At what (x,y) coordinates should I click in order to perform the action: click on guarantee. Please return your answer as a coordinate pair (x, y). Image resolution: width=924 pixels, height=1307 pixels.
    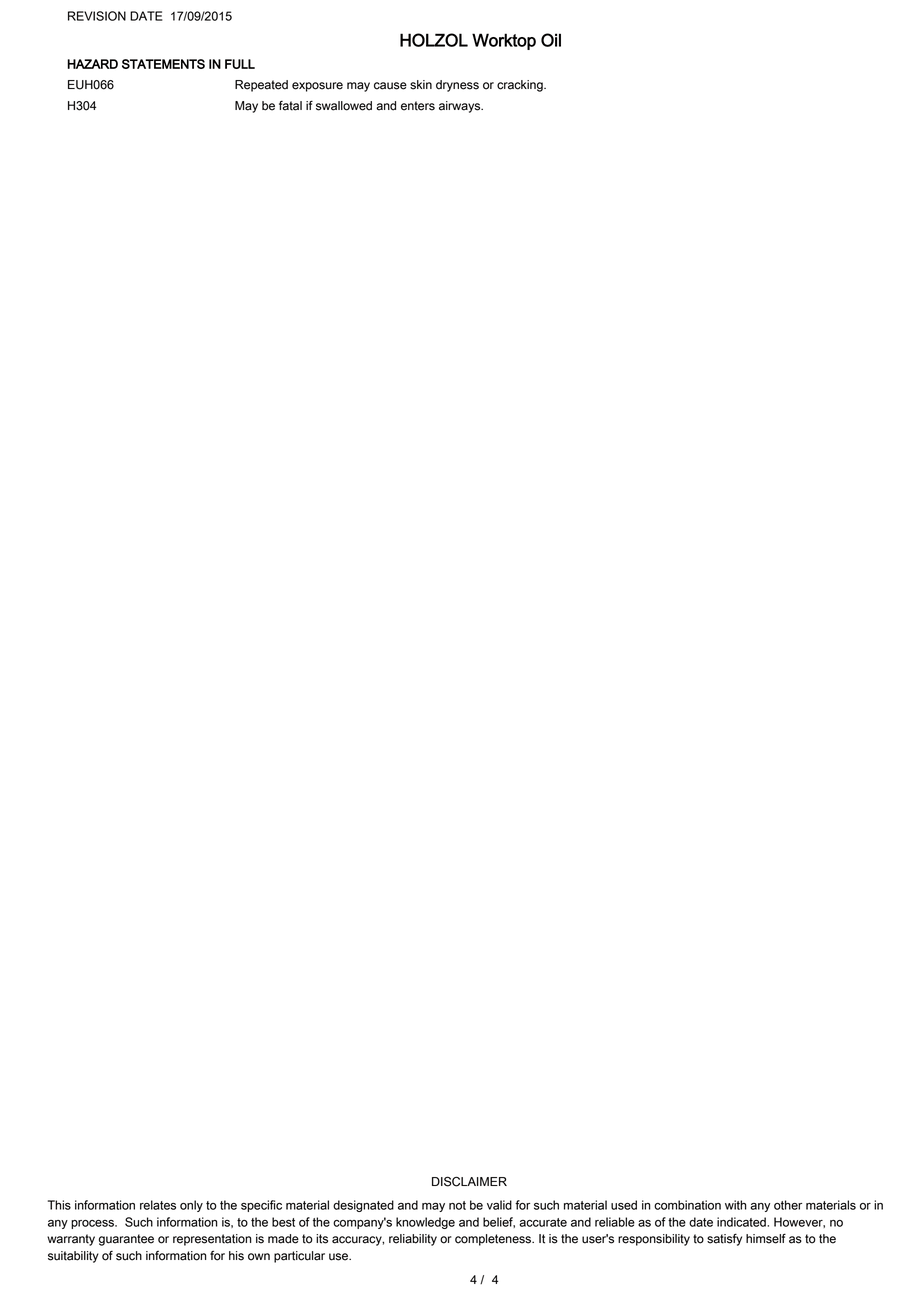
    Looking at the image, I should click on (126, 1240).
